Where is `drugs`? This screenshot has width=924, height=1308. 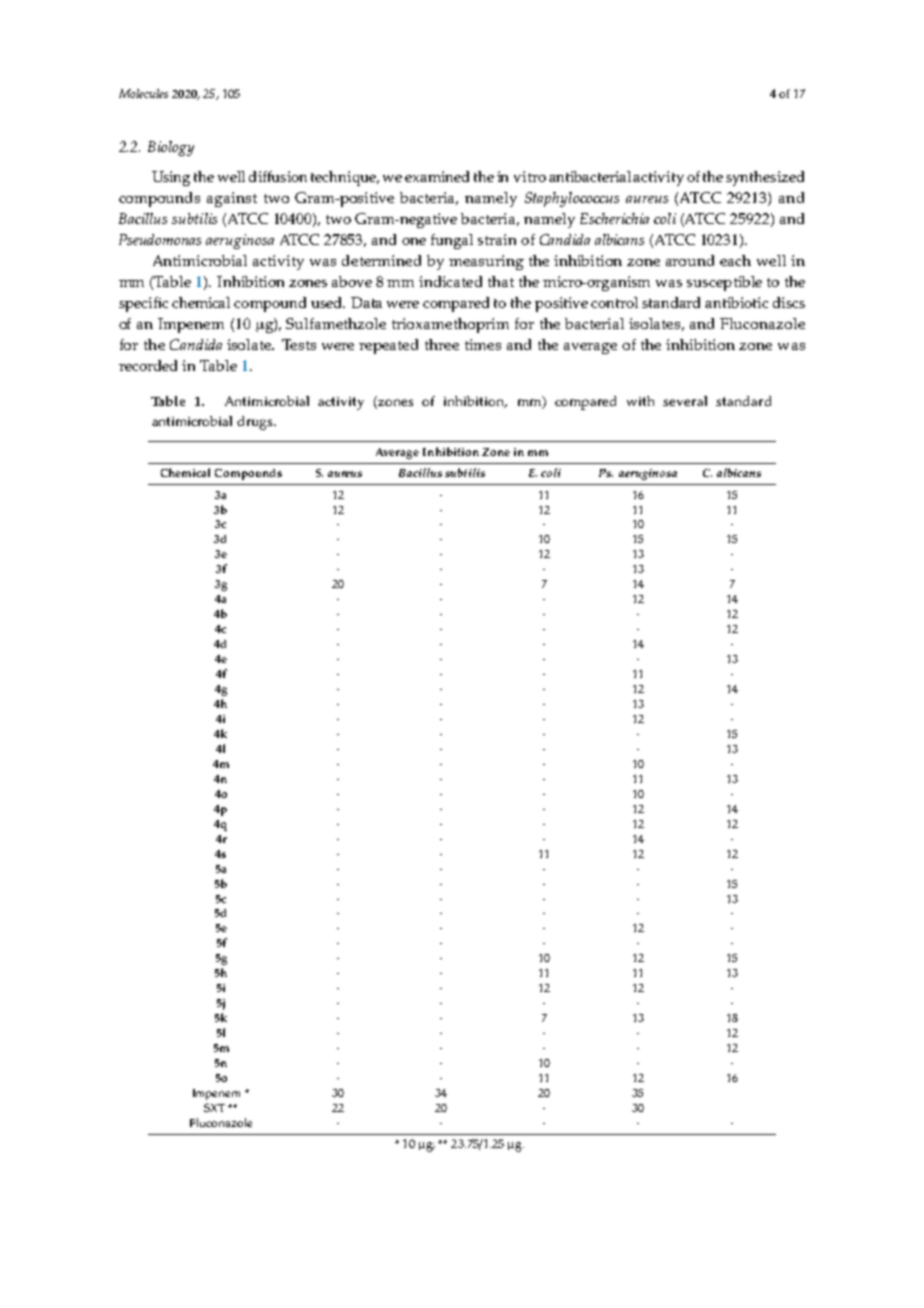
drugs is located at coordinates (256, 423).
